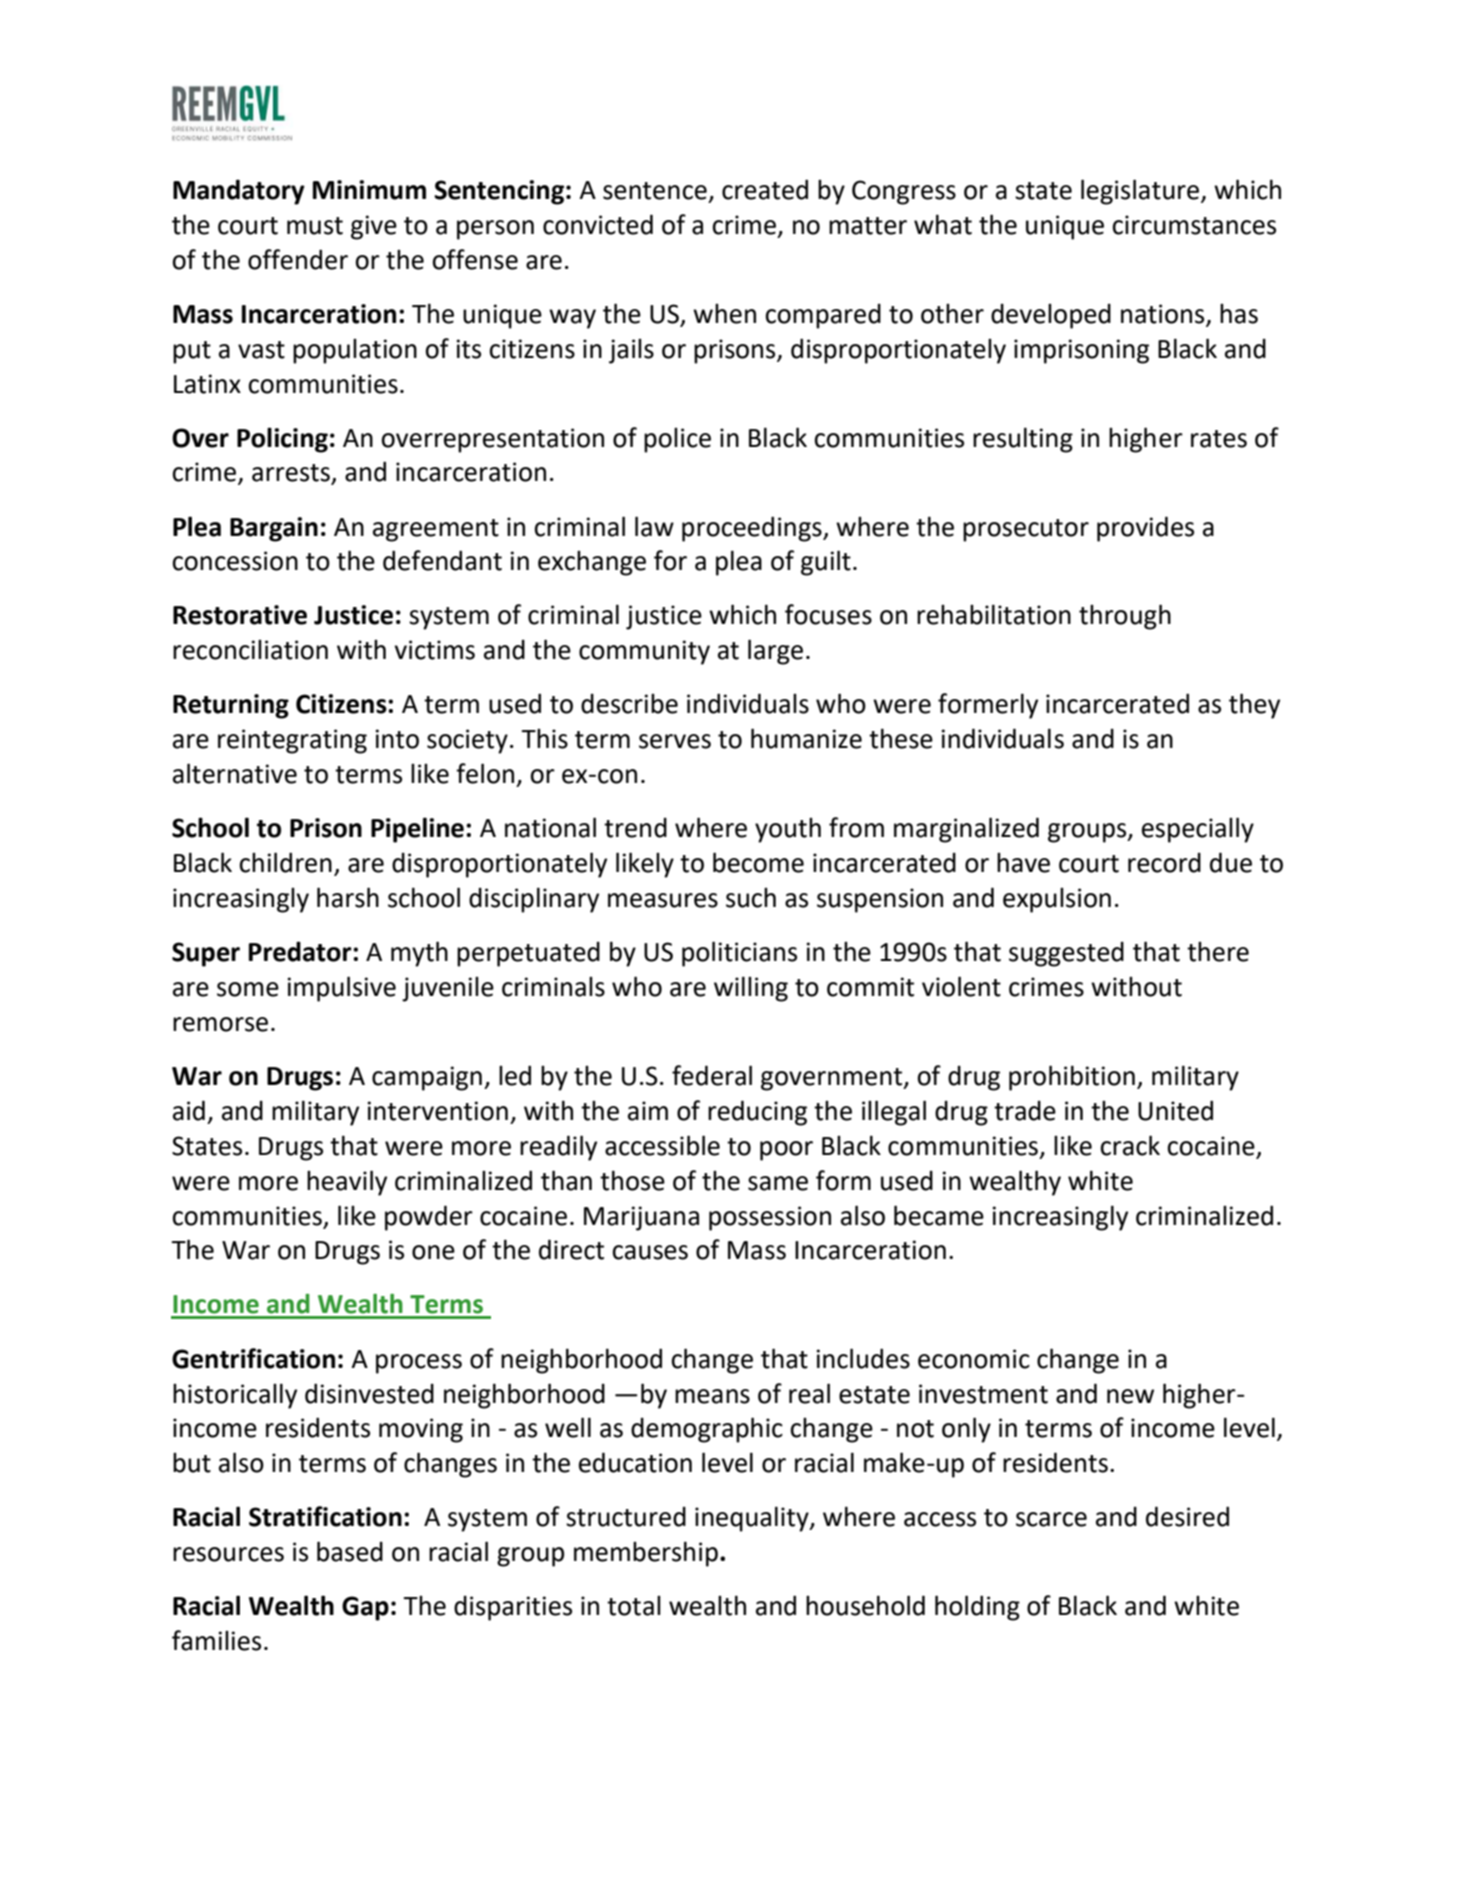 The height and width of the image is (1888, 1459). Describe the element at coordinates (1057, 900) in the image. I see `expulsion` at that location.
